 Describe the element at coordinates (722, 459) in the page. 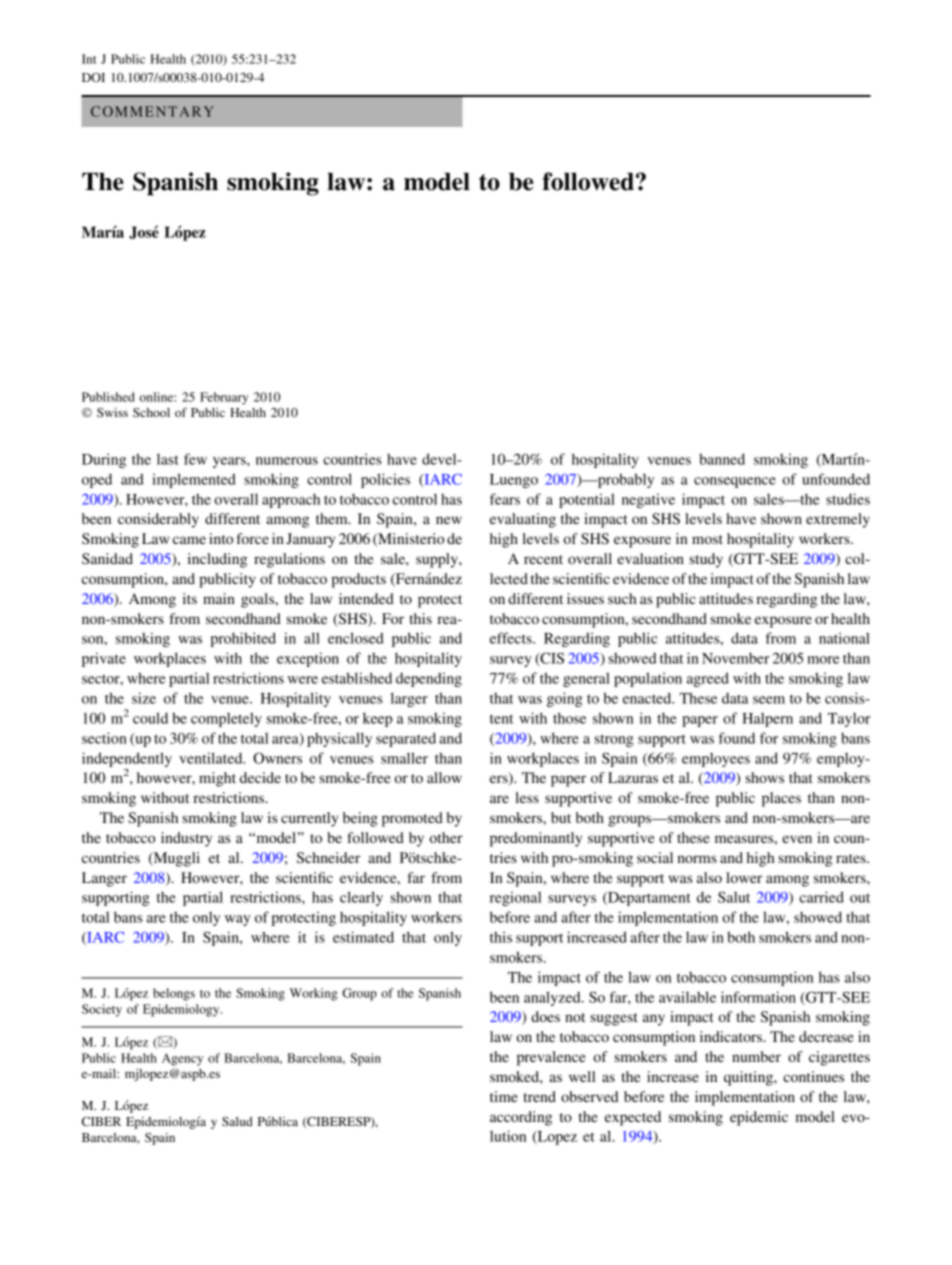

I see `banned` at that location.
